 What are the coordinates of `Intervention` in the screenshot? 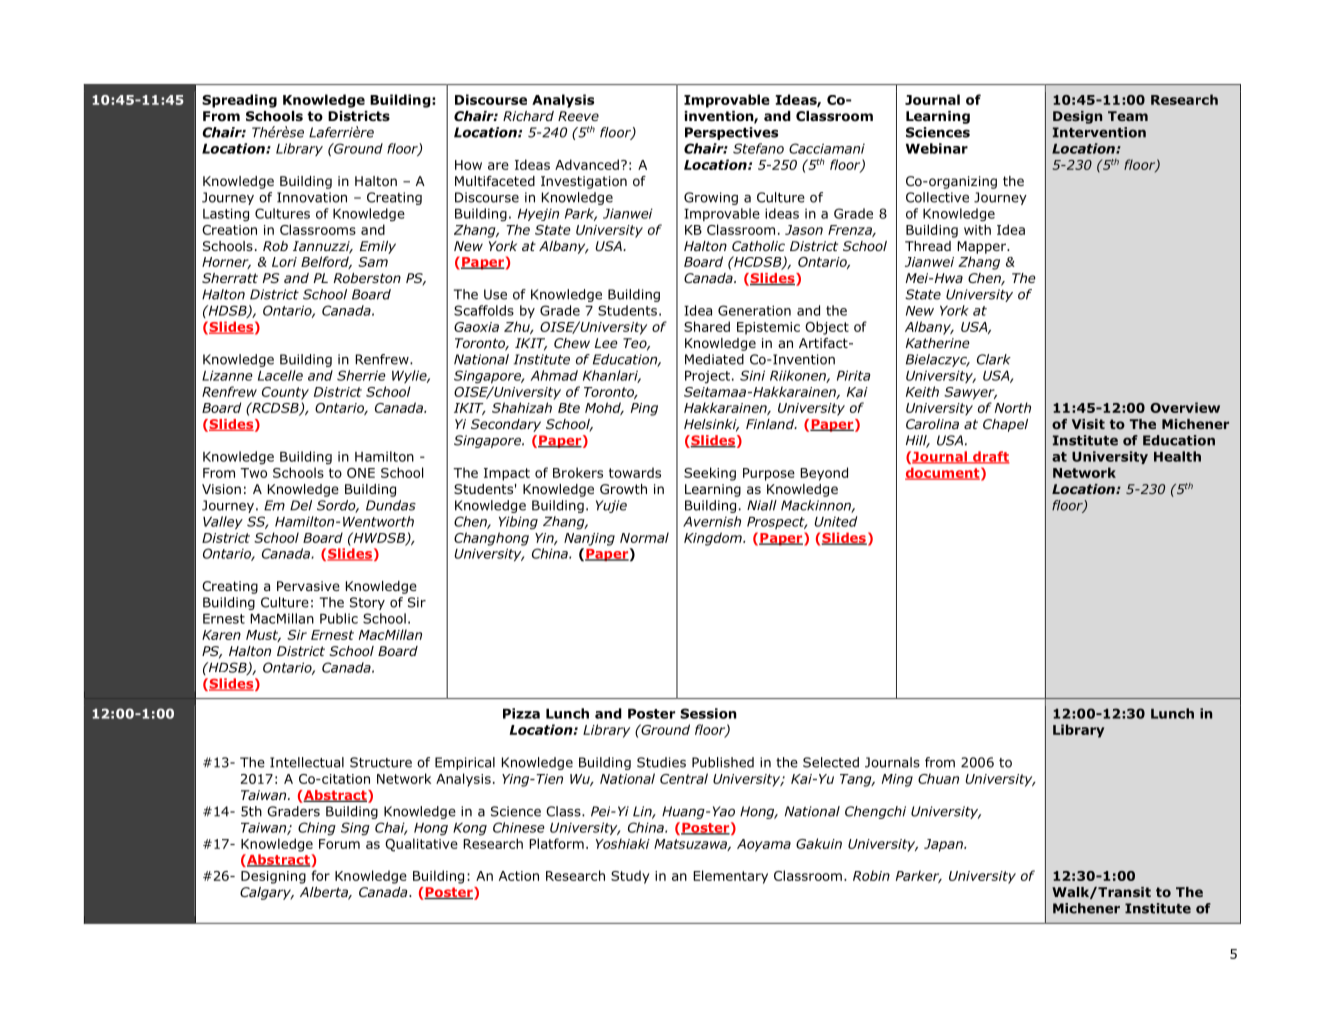 It's located at (1099, 132).
